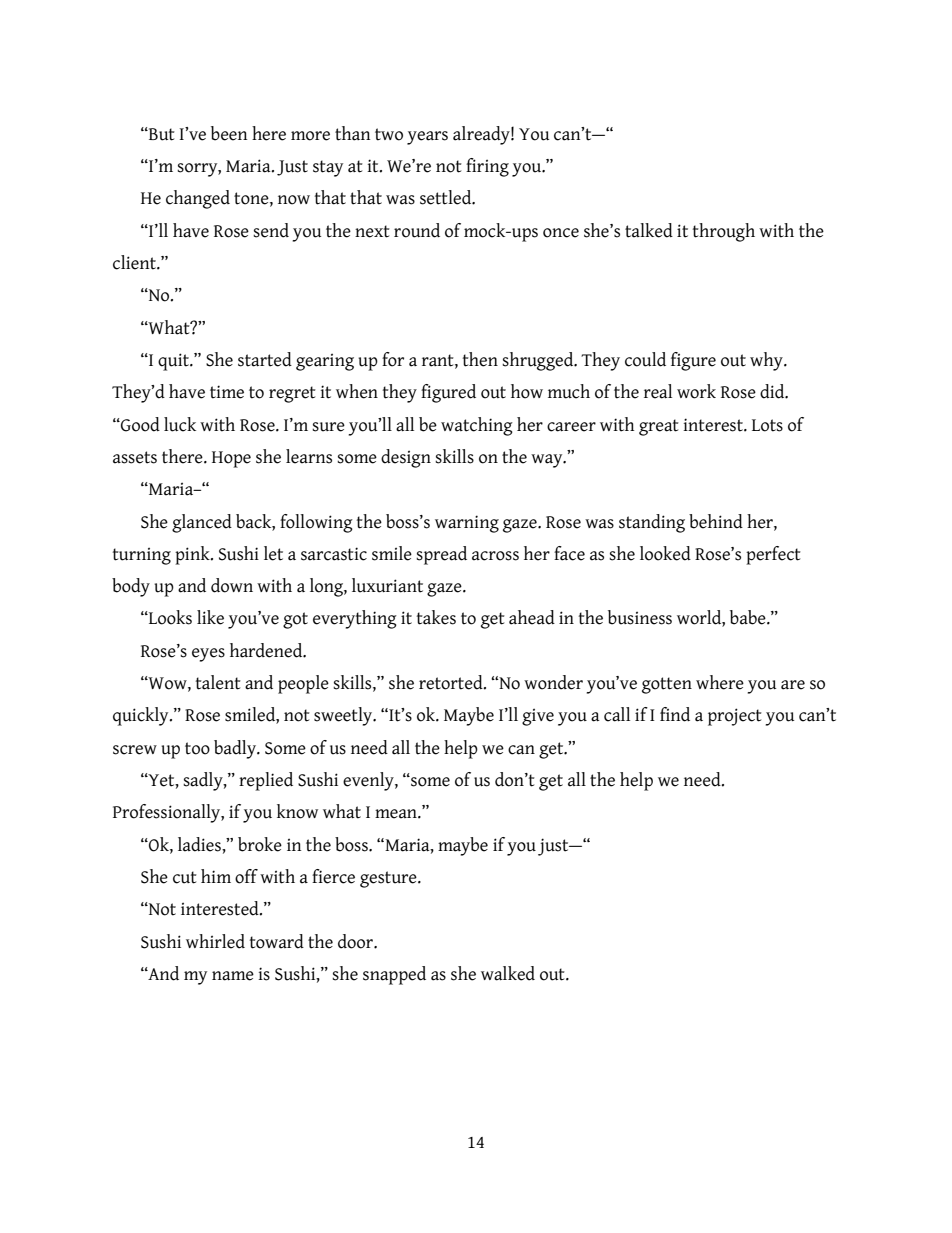 This page has width=952, height=1233. Describe the element at coordinates (659, 427) in the page. I see `great` at that location.
